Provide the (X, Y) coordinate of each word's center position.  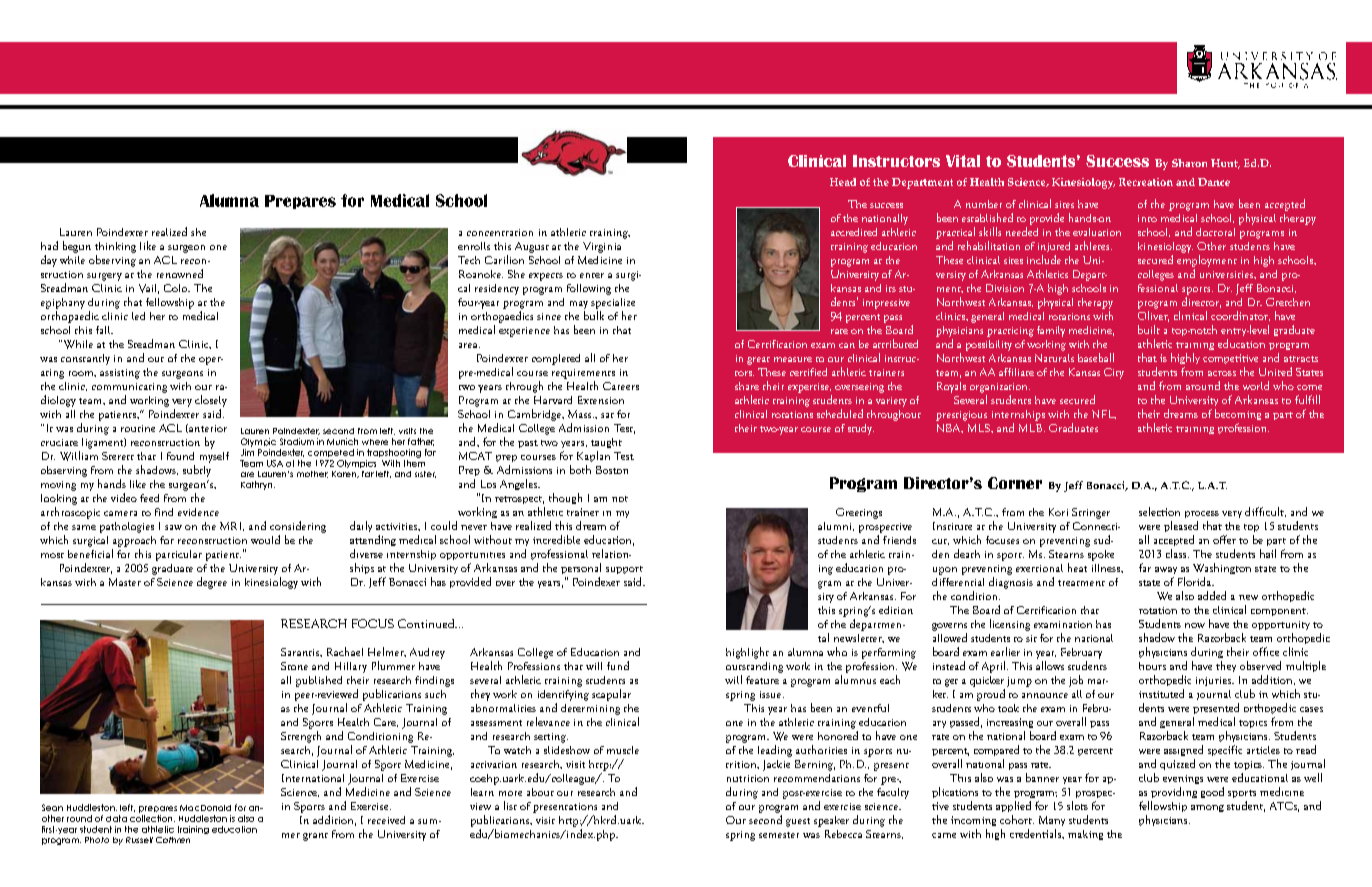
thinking (115, 247)
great (758, 361)
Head (843, 182)
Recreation (1146, 182)
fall (104, 330)
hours (1152, 666)
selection (1159, 511)
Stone (294, 666)
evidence (198, 512)
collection (152, 818)
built (1149, 329)
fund (618, 665)
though (565, 498)
